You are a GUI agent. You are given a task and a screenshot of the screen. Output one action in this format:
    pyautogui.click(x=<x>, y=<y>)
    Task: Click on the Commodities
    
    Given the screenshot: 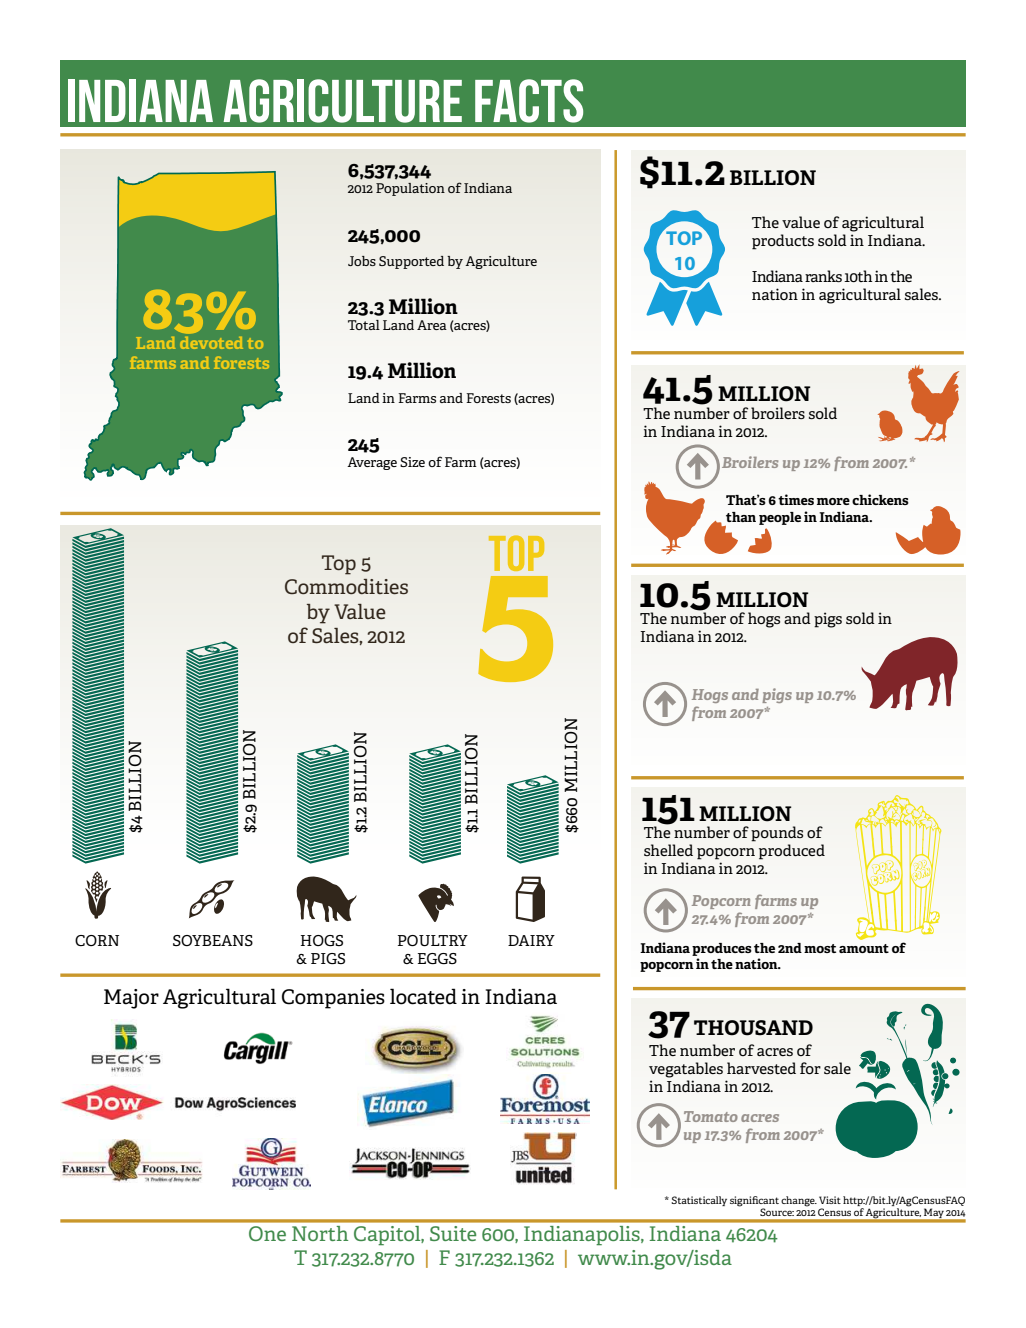 What is the action you would take?
    pyautogui.click(x=346, y=586)
